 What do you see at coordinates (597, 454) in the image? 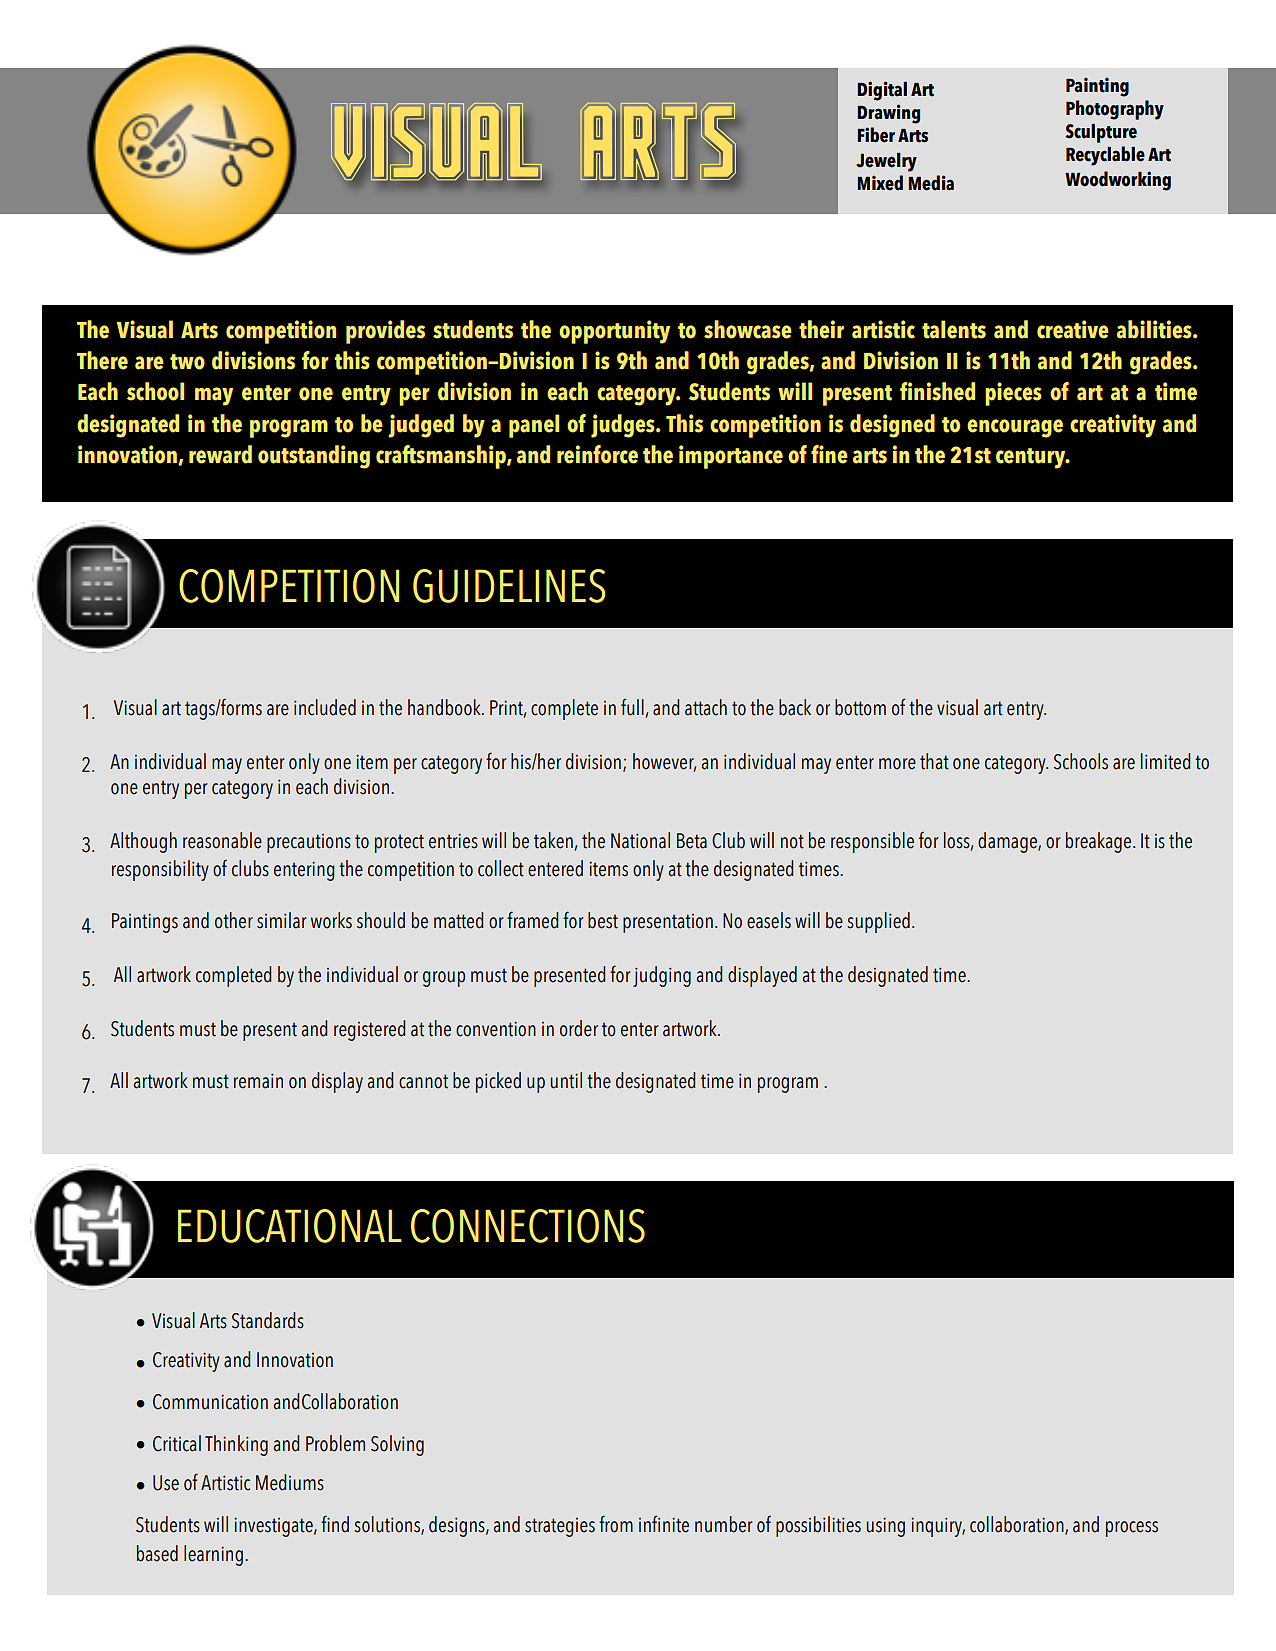
I see `reinforce` at bounding box center [597, 454].
